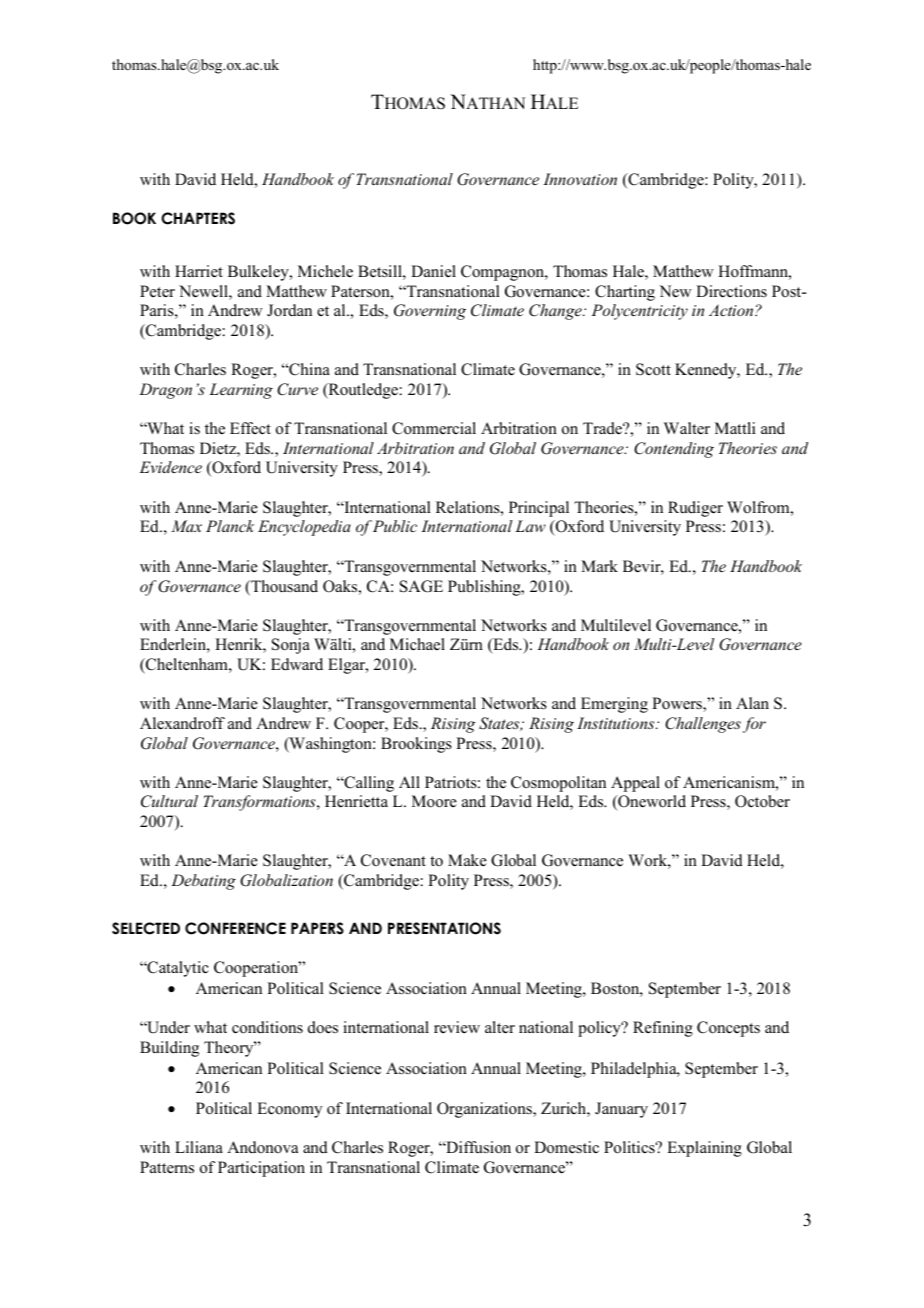 This image has width=924, height=1308. Describe the element at coordinates (485, 1110) in the image. I see `Organizations` at that location.
